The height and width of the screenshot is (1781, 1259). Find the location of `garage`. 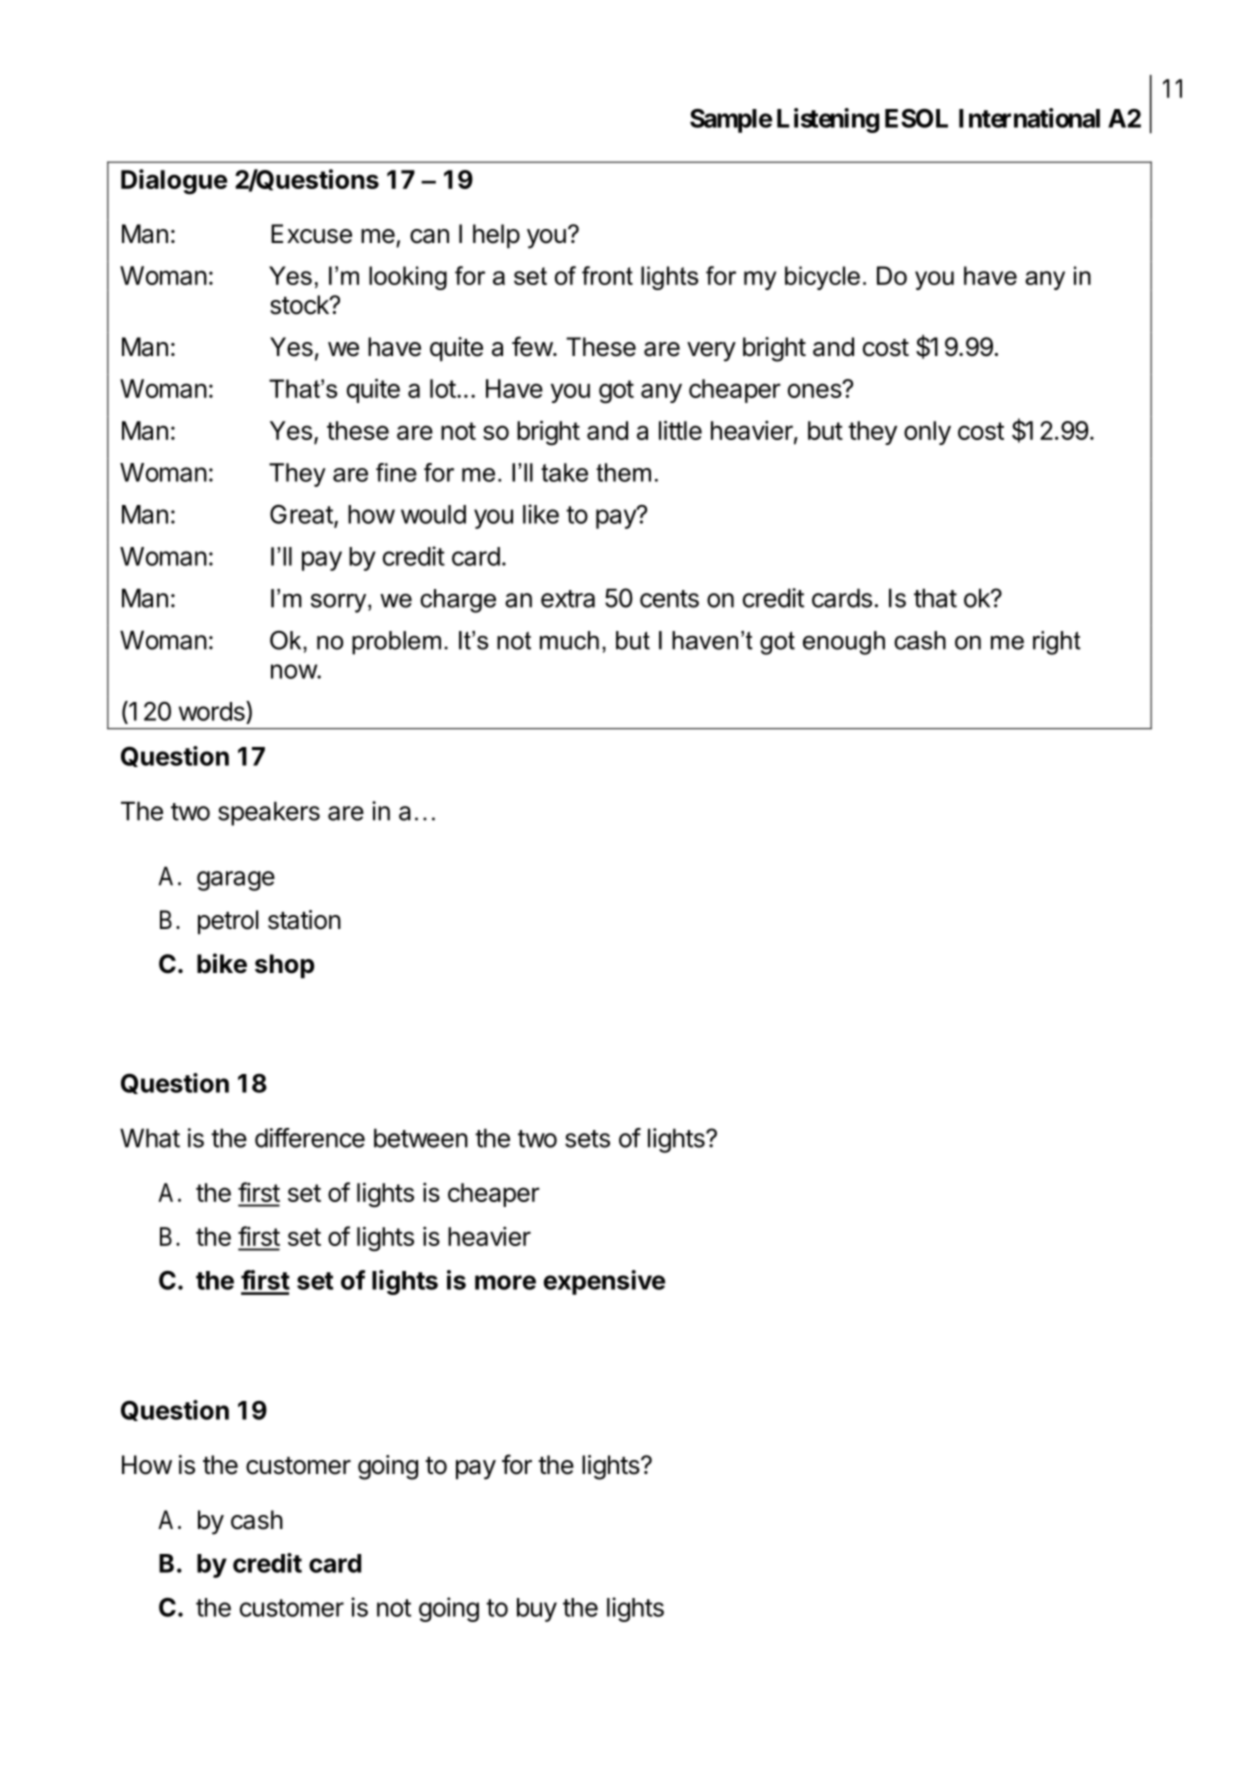

garage is located at coordinates (236, 881).
